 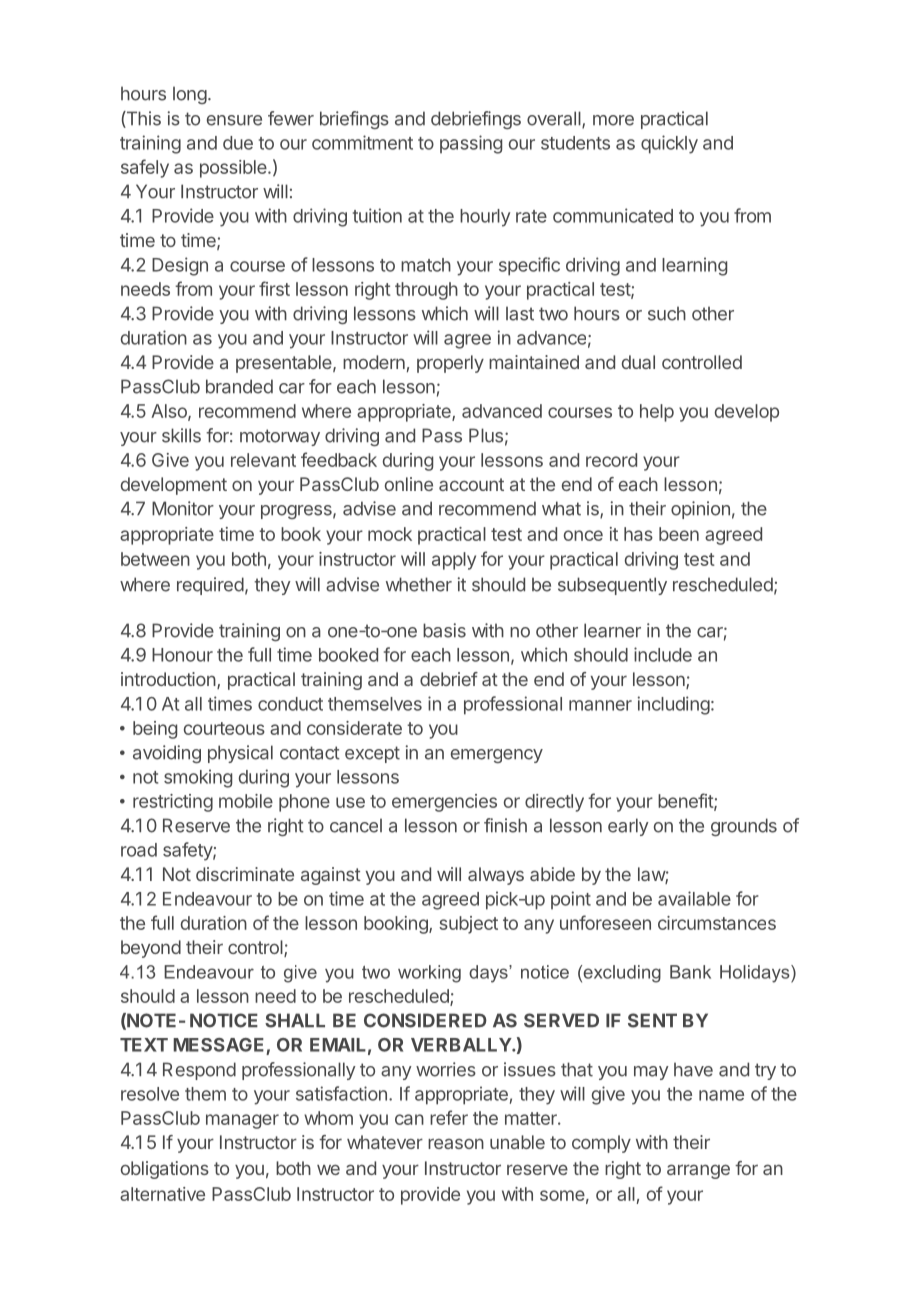 I want to click on basis, so click(x=444, y=630).
